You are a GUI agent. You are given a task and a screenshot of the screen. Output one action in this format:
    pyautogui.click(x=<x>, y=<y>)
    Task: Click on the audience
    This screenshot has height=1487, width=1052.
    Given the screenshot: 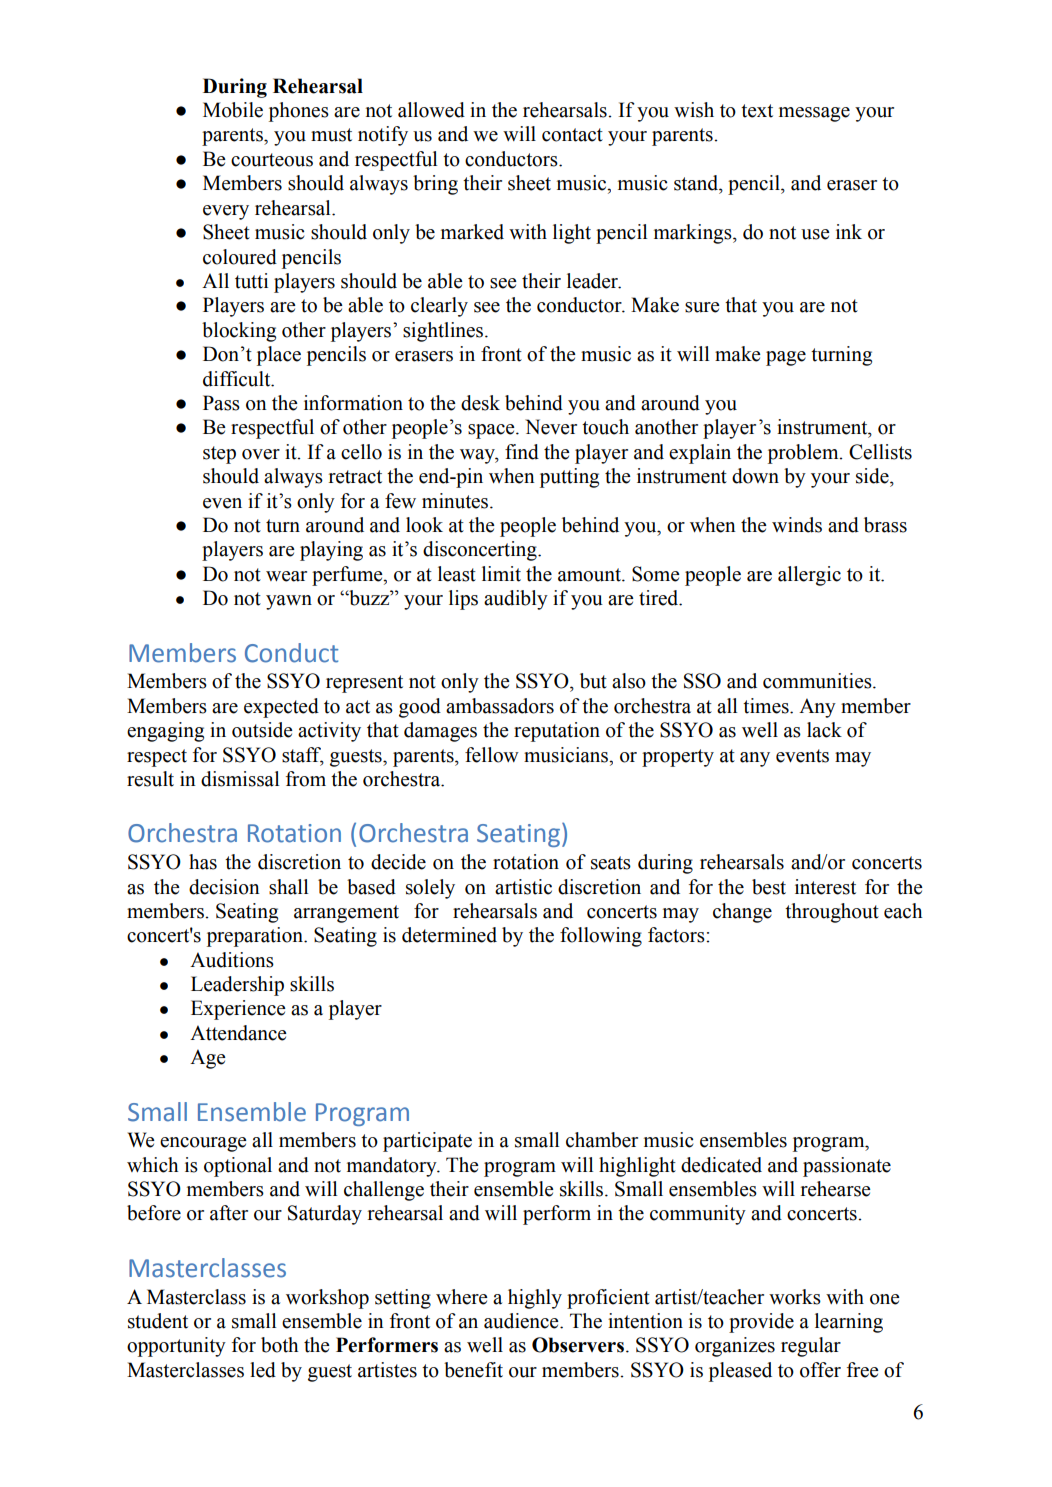 What is the action you would take?
    pyautogui.click(x=522, y=1321)
